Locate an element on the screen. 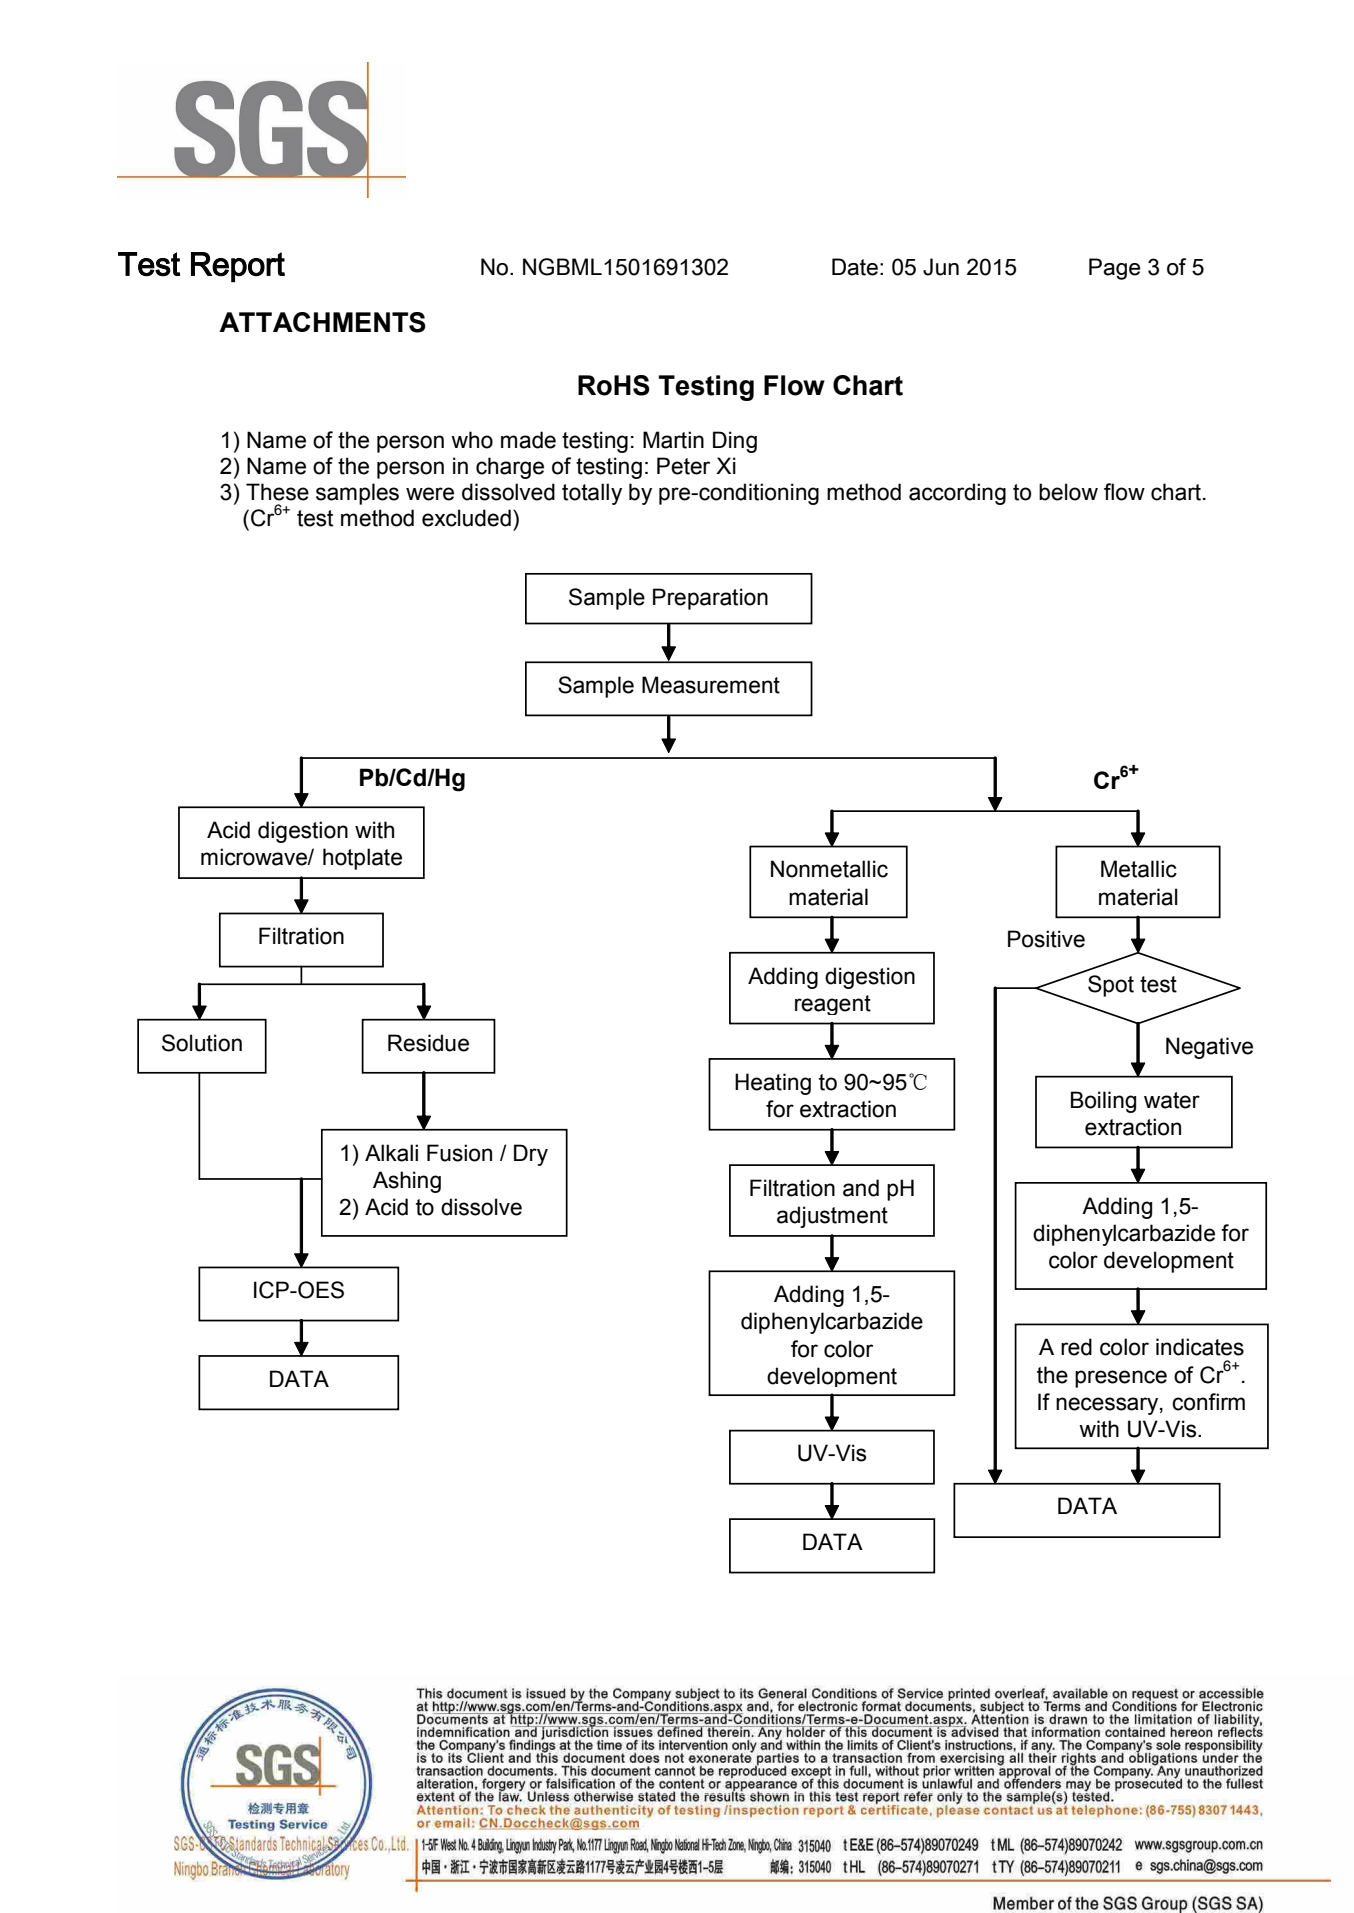 Image resolution: width=1354 pixels, height=1913 pixels. Peter is located at coordinates (683, 466).
